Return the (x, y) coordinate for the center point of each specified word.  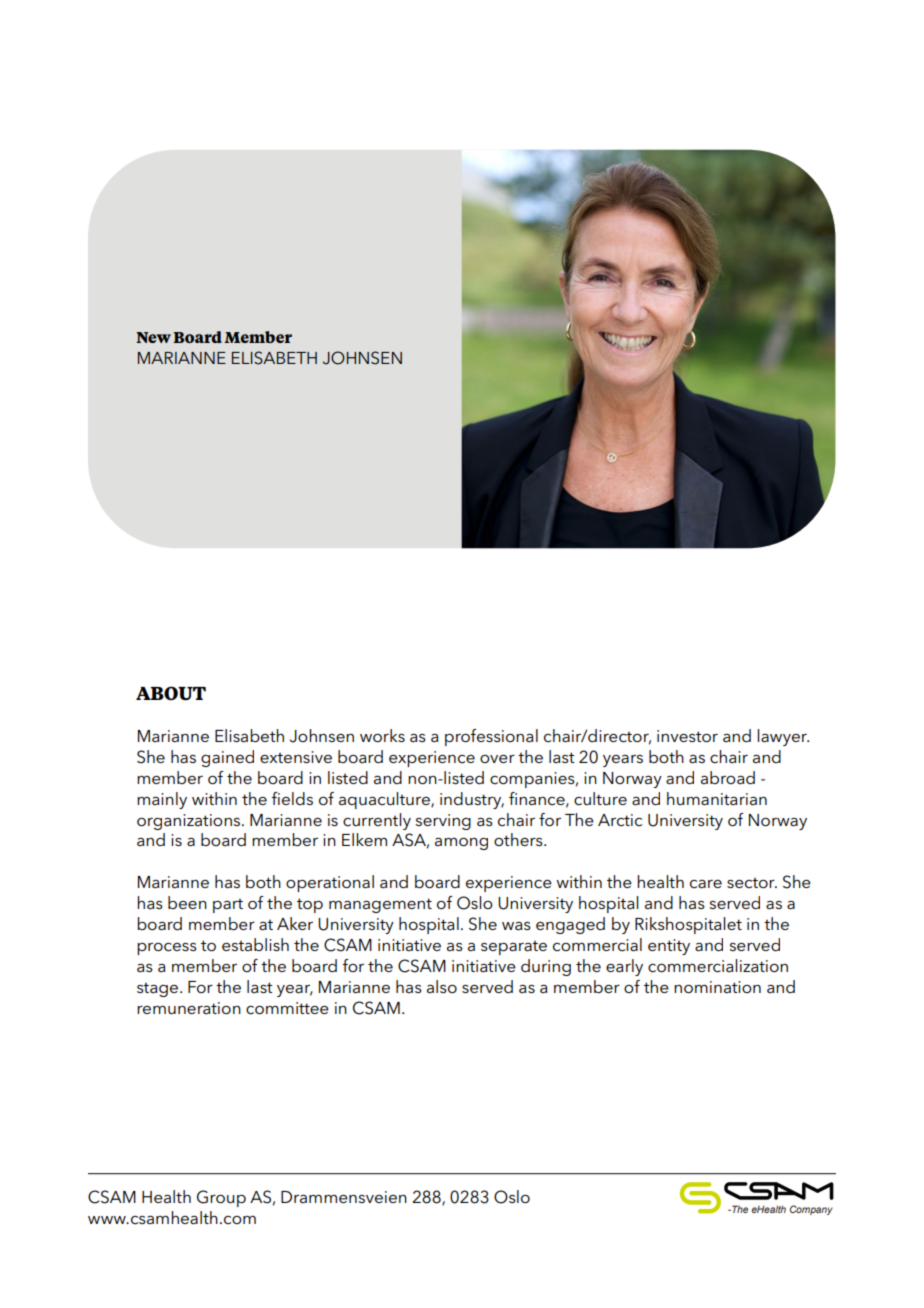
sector (752, 883)
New (153, 337)
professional (491, 737)
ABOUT (171, 693)
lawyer (783, 737)
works (382, 735)
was (516, 926)
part (228, 906)
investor (687, 736)
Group (221, 1198)
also (442, 986)
